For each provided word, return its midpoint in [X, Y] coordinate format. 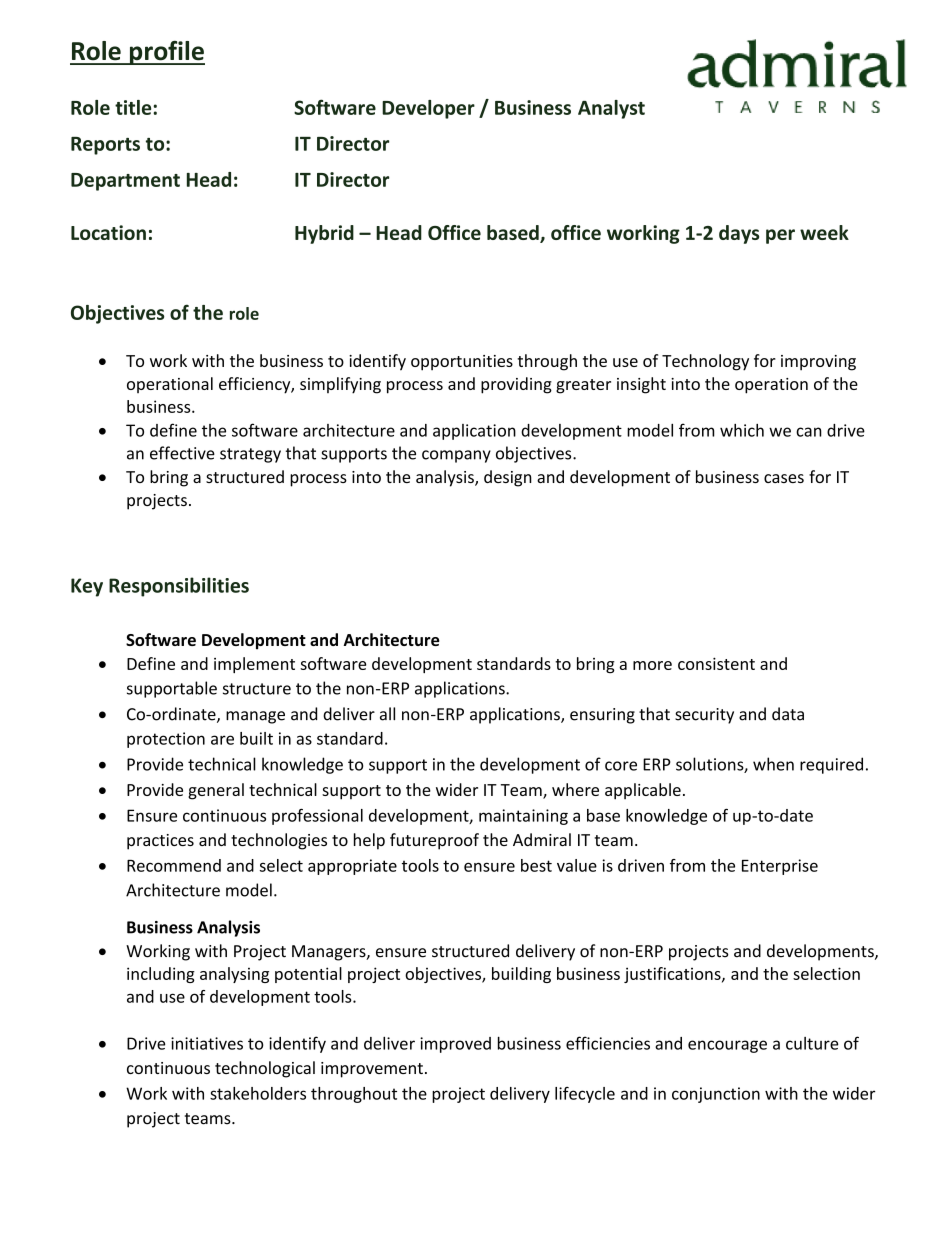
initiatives [207, 1043]
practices [160, 842]
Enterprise [780, 867]
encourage [727, 1046]
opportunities [462, 363]
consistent [716, 663]
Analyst [611, 109]
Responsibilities [179, 587]
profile [166, 53]
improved [455, 1045]
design [508, 478]
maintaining [523, 817]
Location [108, 232]
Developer [428, 109]
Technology [705, 362]
